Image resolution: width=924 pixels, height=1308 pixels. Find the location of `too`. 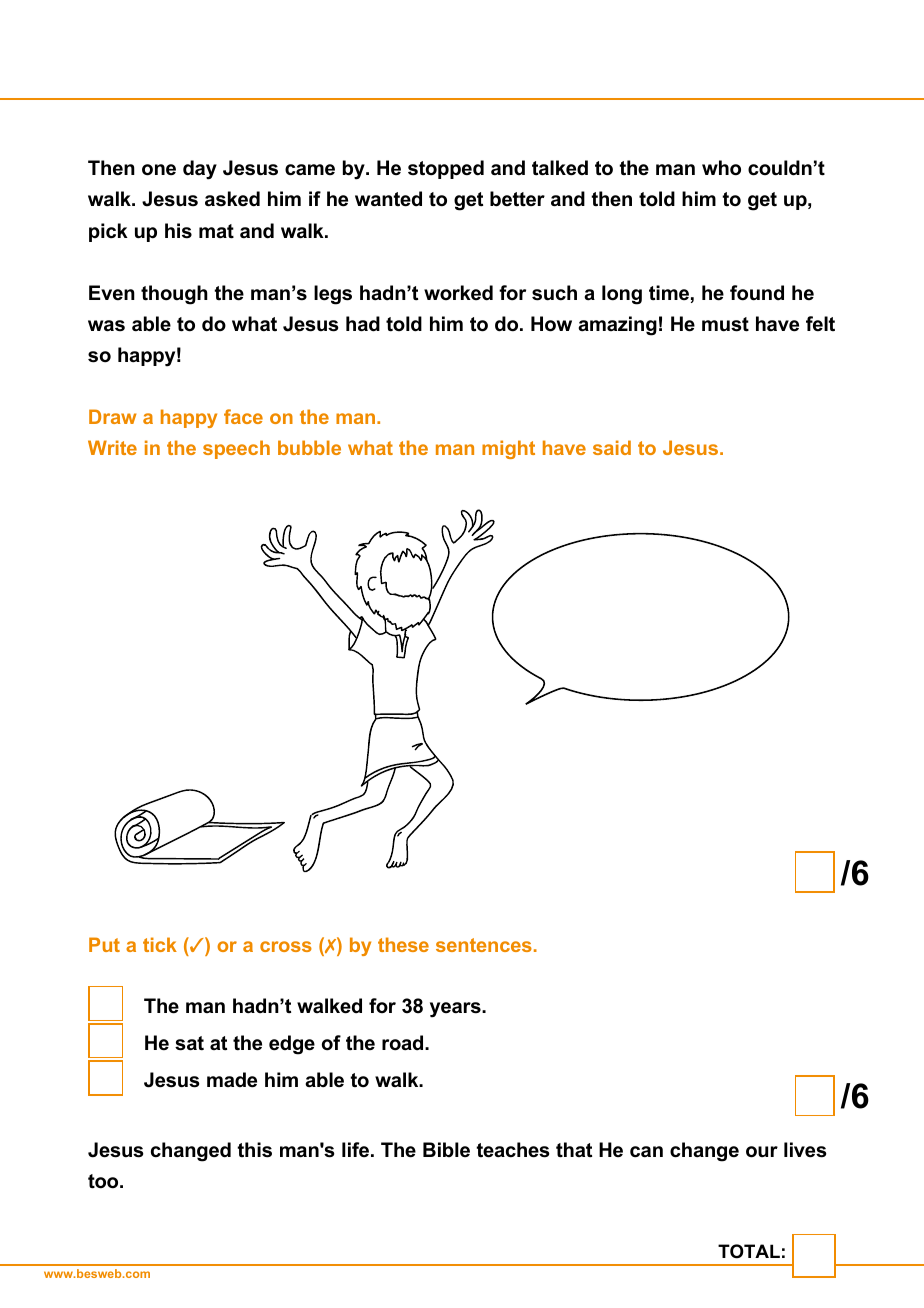

too is located at coordinates (104, 1181).
